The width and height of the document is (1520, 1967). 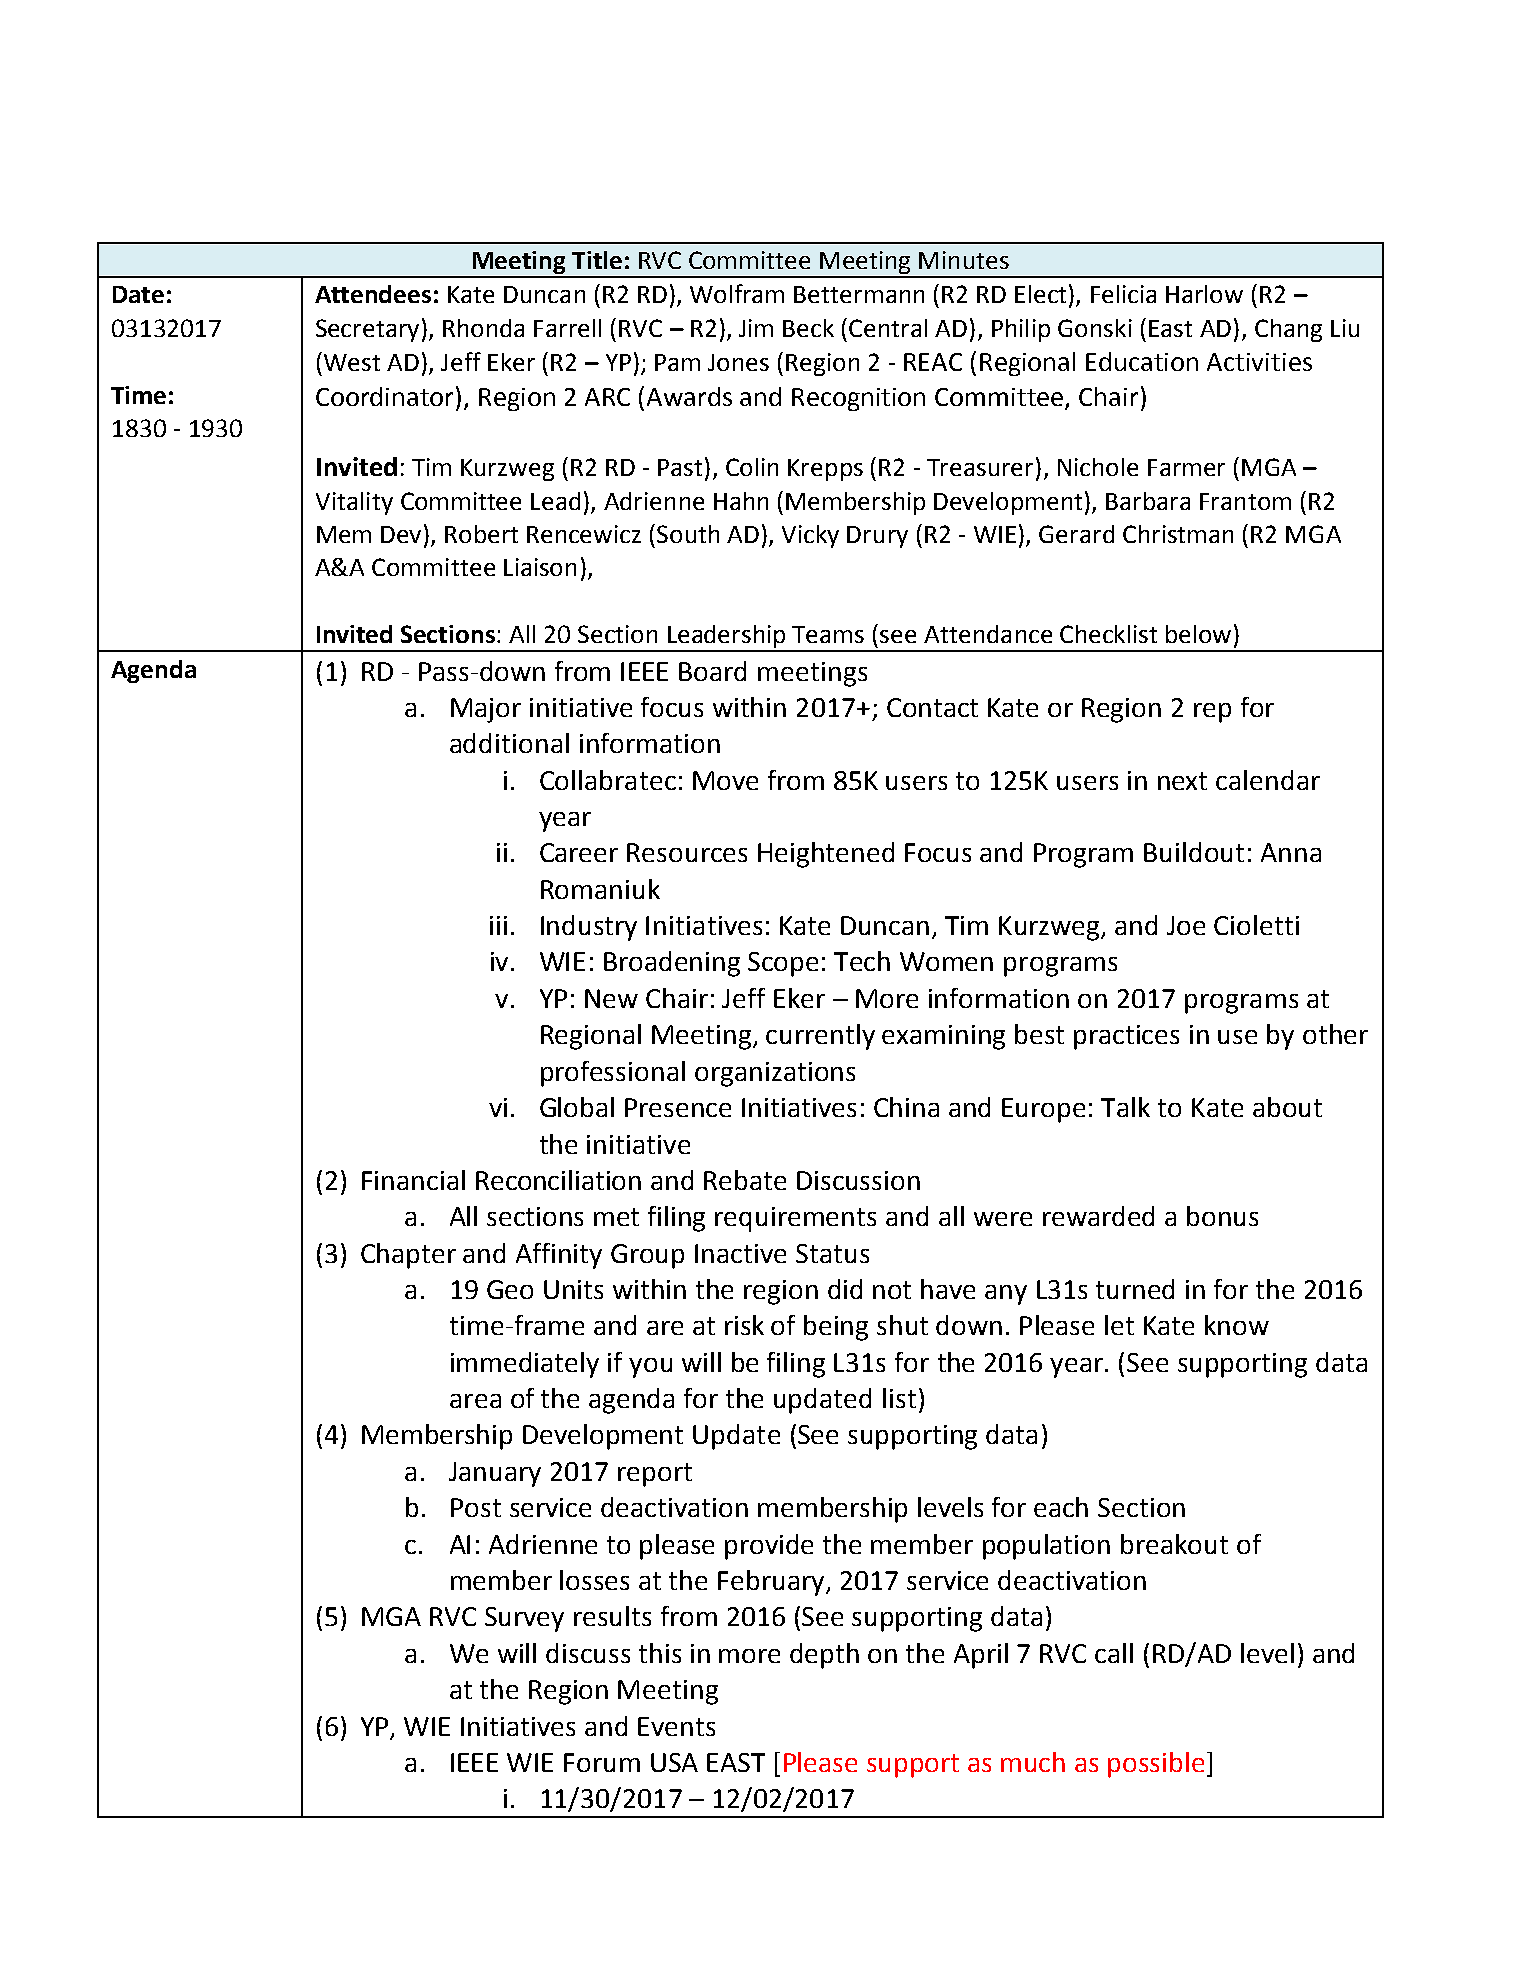 What do you see at coordinates (906, 1107) in the document?
I see `China` at bounding box center [906, 1107].
